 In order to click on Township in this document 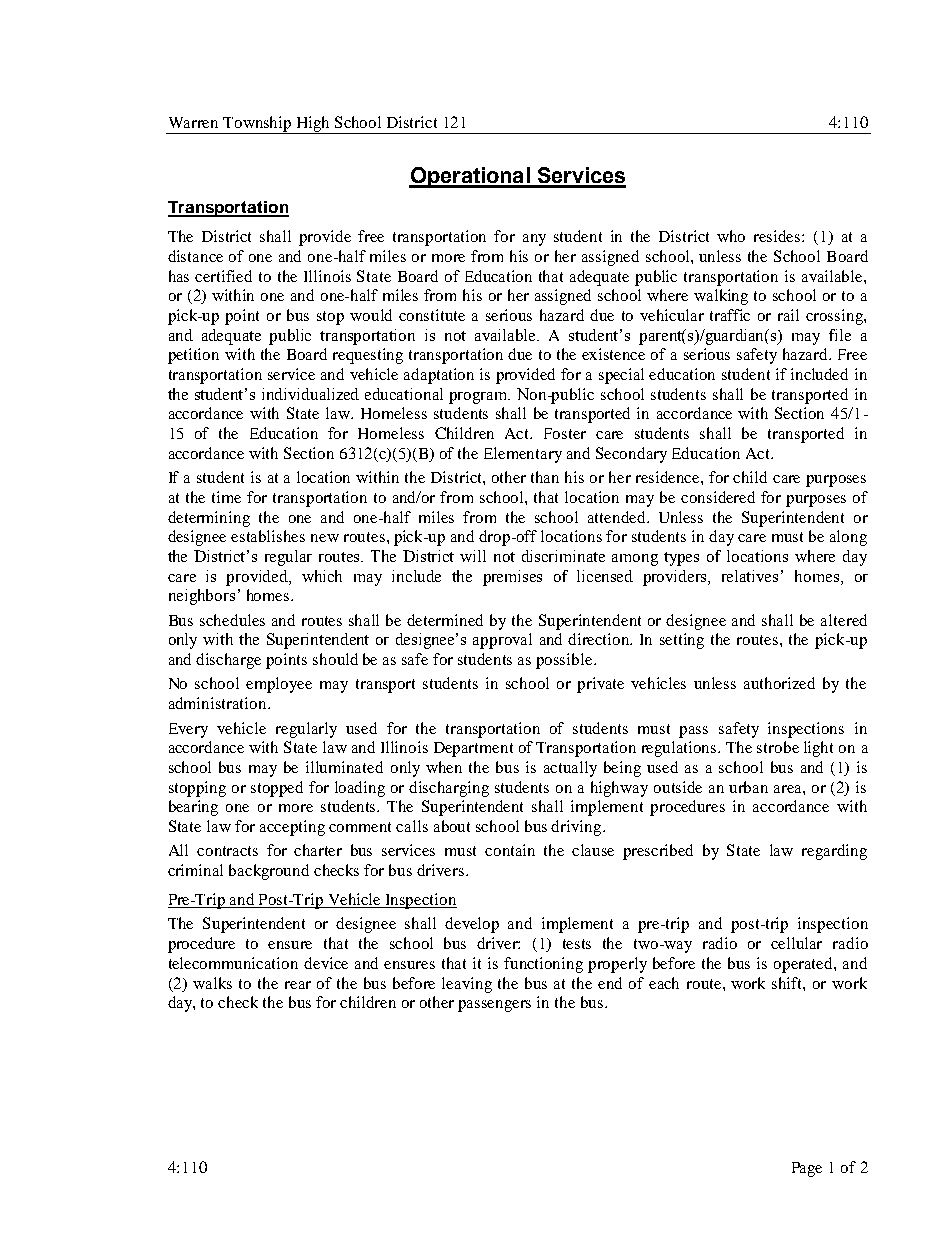, I will do `click(257, 125)`.
